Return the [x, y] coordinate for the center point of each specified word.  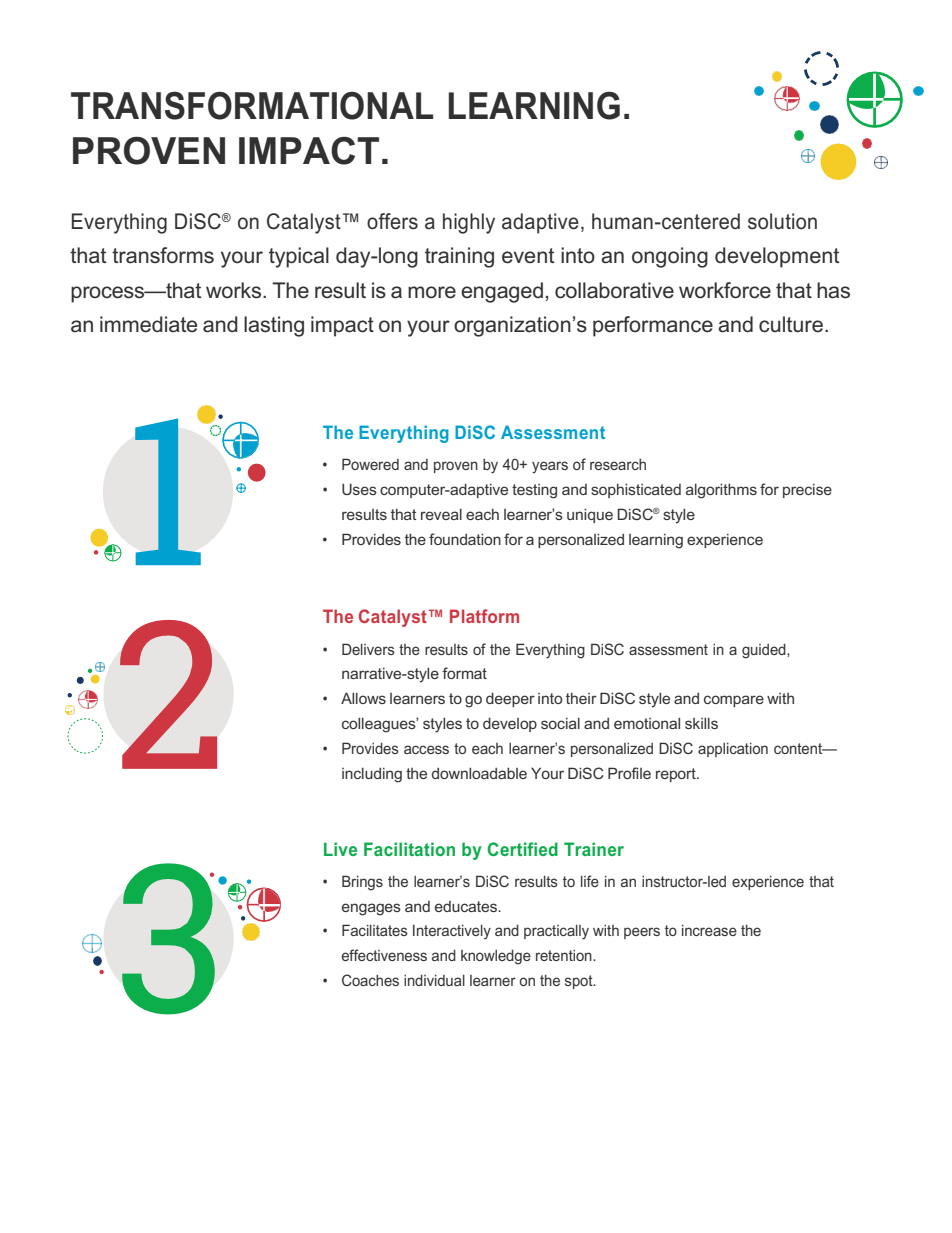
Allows [363, 698]
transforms [163, 255]
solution [782, 221]
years [550, 467]
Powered [370, 464]
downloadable [479, 773]
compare [734, 701]
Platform [484, 616]
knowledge [496, 957]
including [372, 775]
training [459, 257]
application [733, 750]
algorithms [721, 491]
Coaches [370, 980]
